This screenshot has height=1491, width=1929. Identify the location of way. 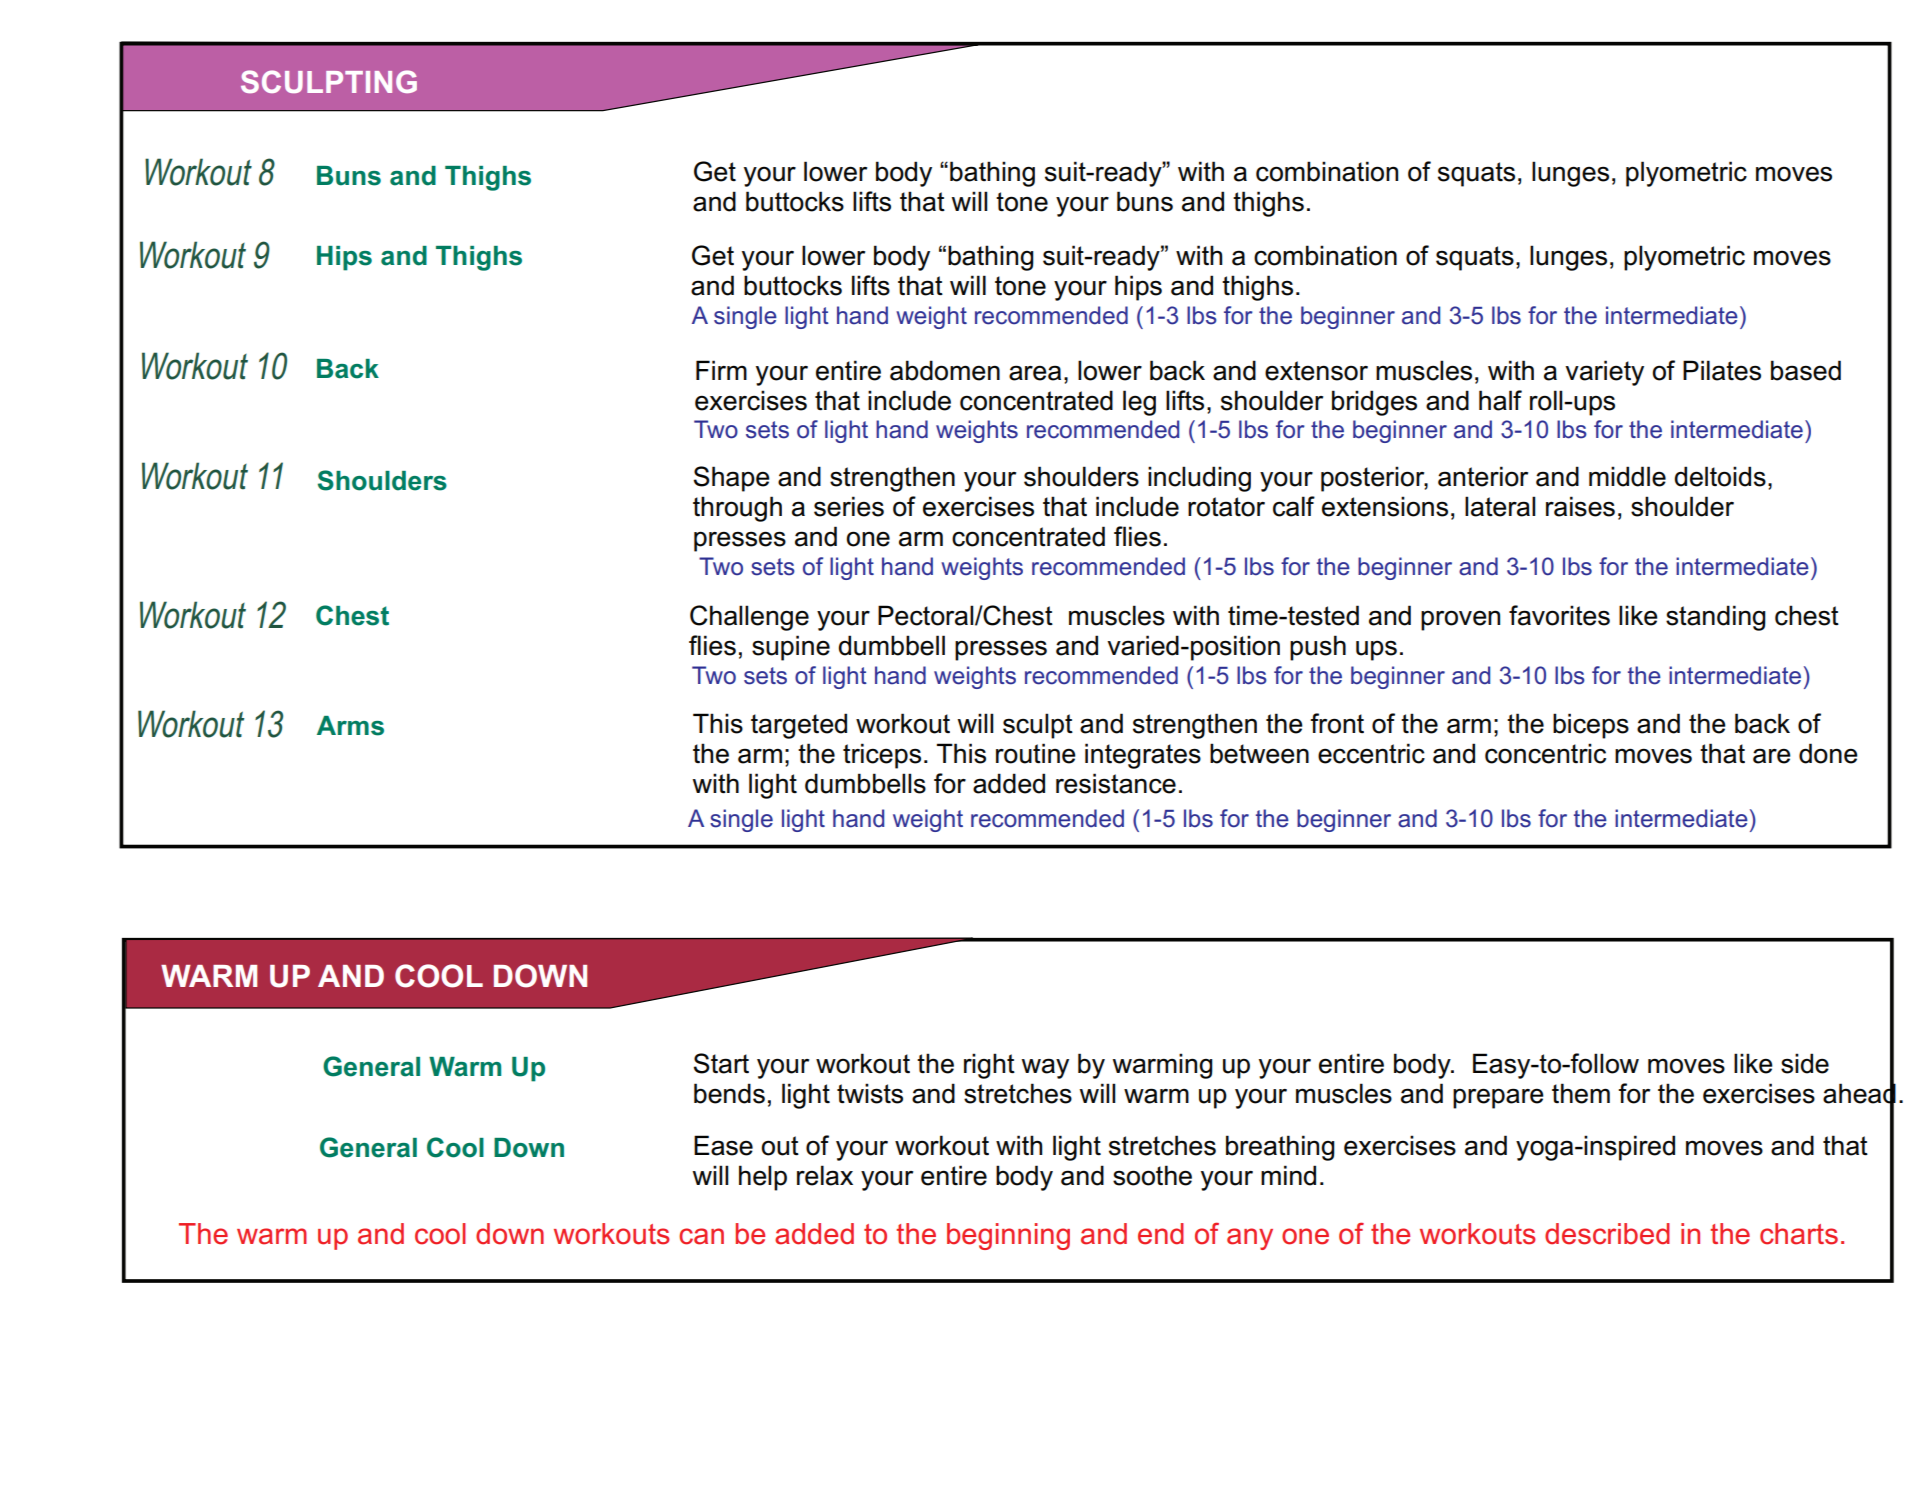
(1045, 1068).
